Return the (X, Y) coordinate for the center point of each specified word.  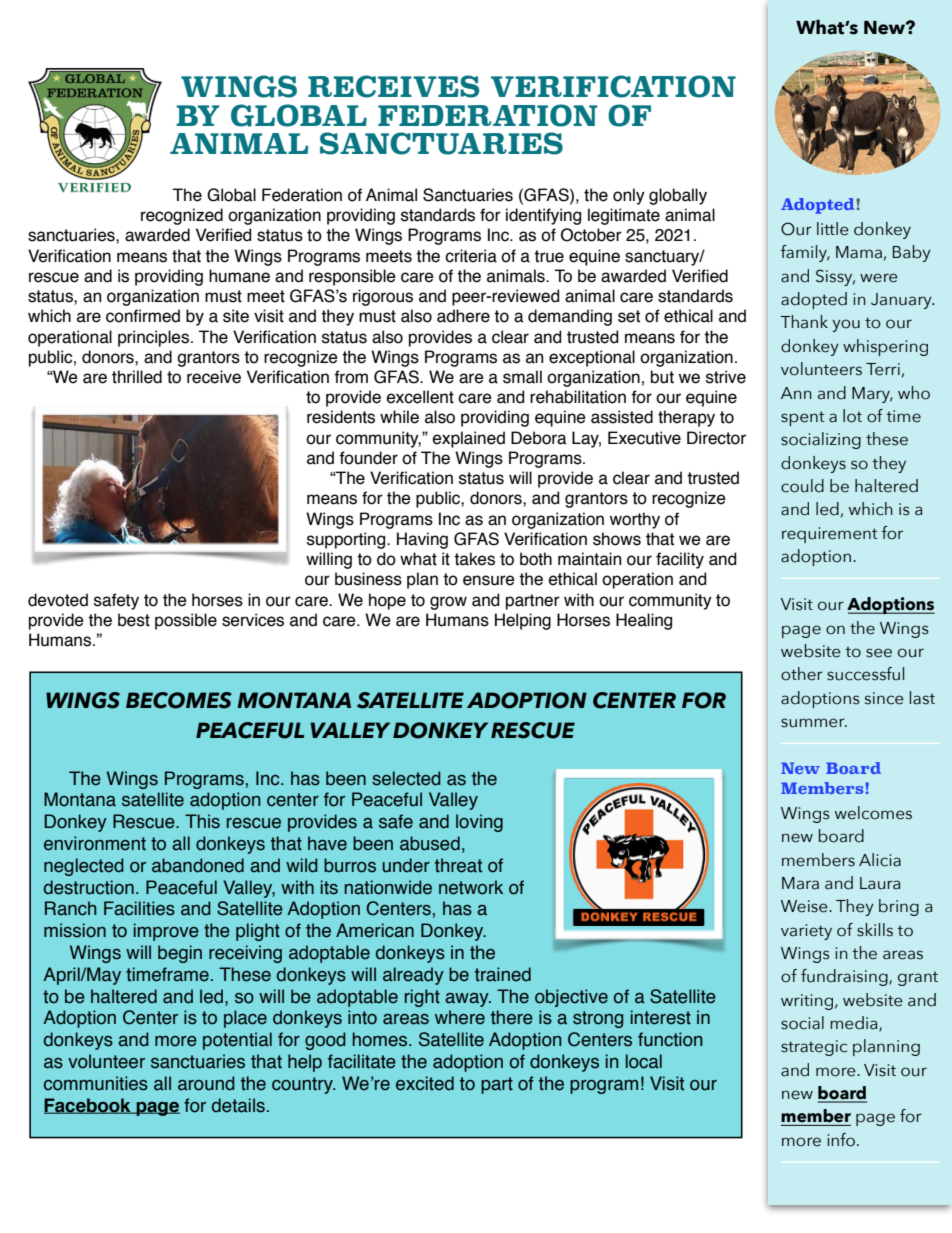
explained (469, 439)
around (206, 1083)
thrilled (137, 377)
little (833, 229)
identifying (543, 216)
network (471, 887)
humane (239, 276)
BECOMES (179, 700)
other (802, 674)
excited (425, 1083)
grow (448, 603)
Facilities (139, 908)
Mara (800, 883)
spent (802, 418)
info (842, 1140)
